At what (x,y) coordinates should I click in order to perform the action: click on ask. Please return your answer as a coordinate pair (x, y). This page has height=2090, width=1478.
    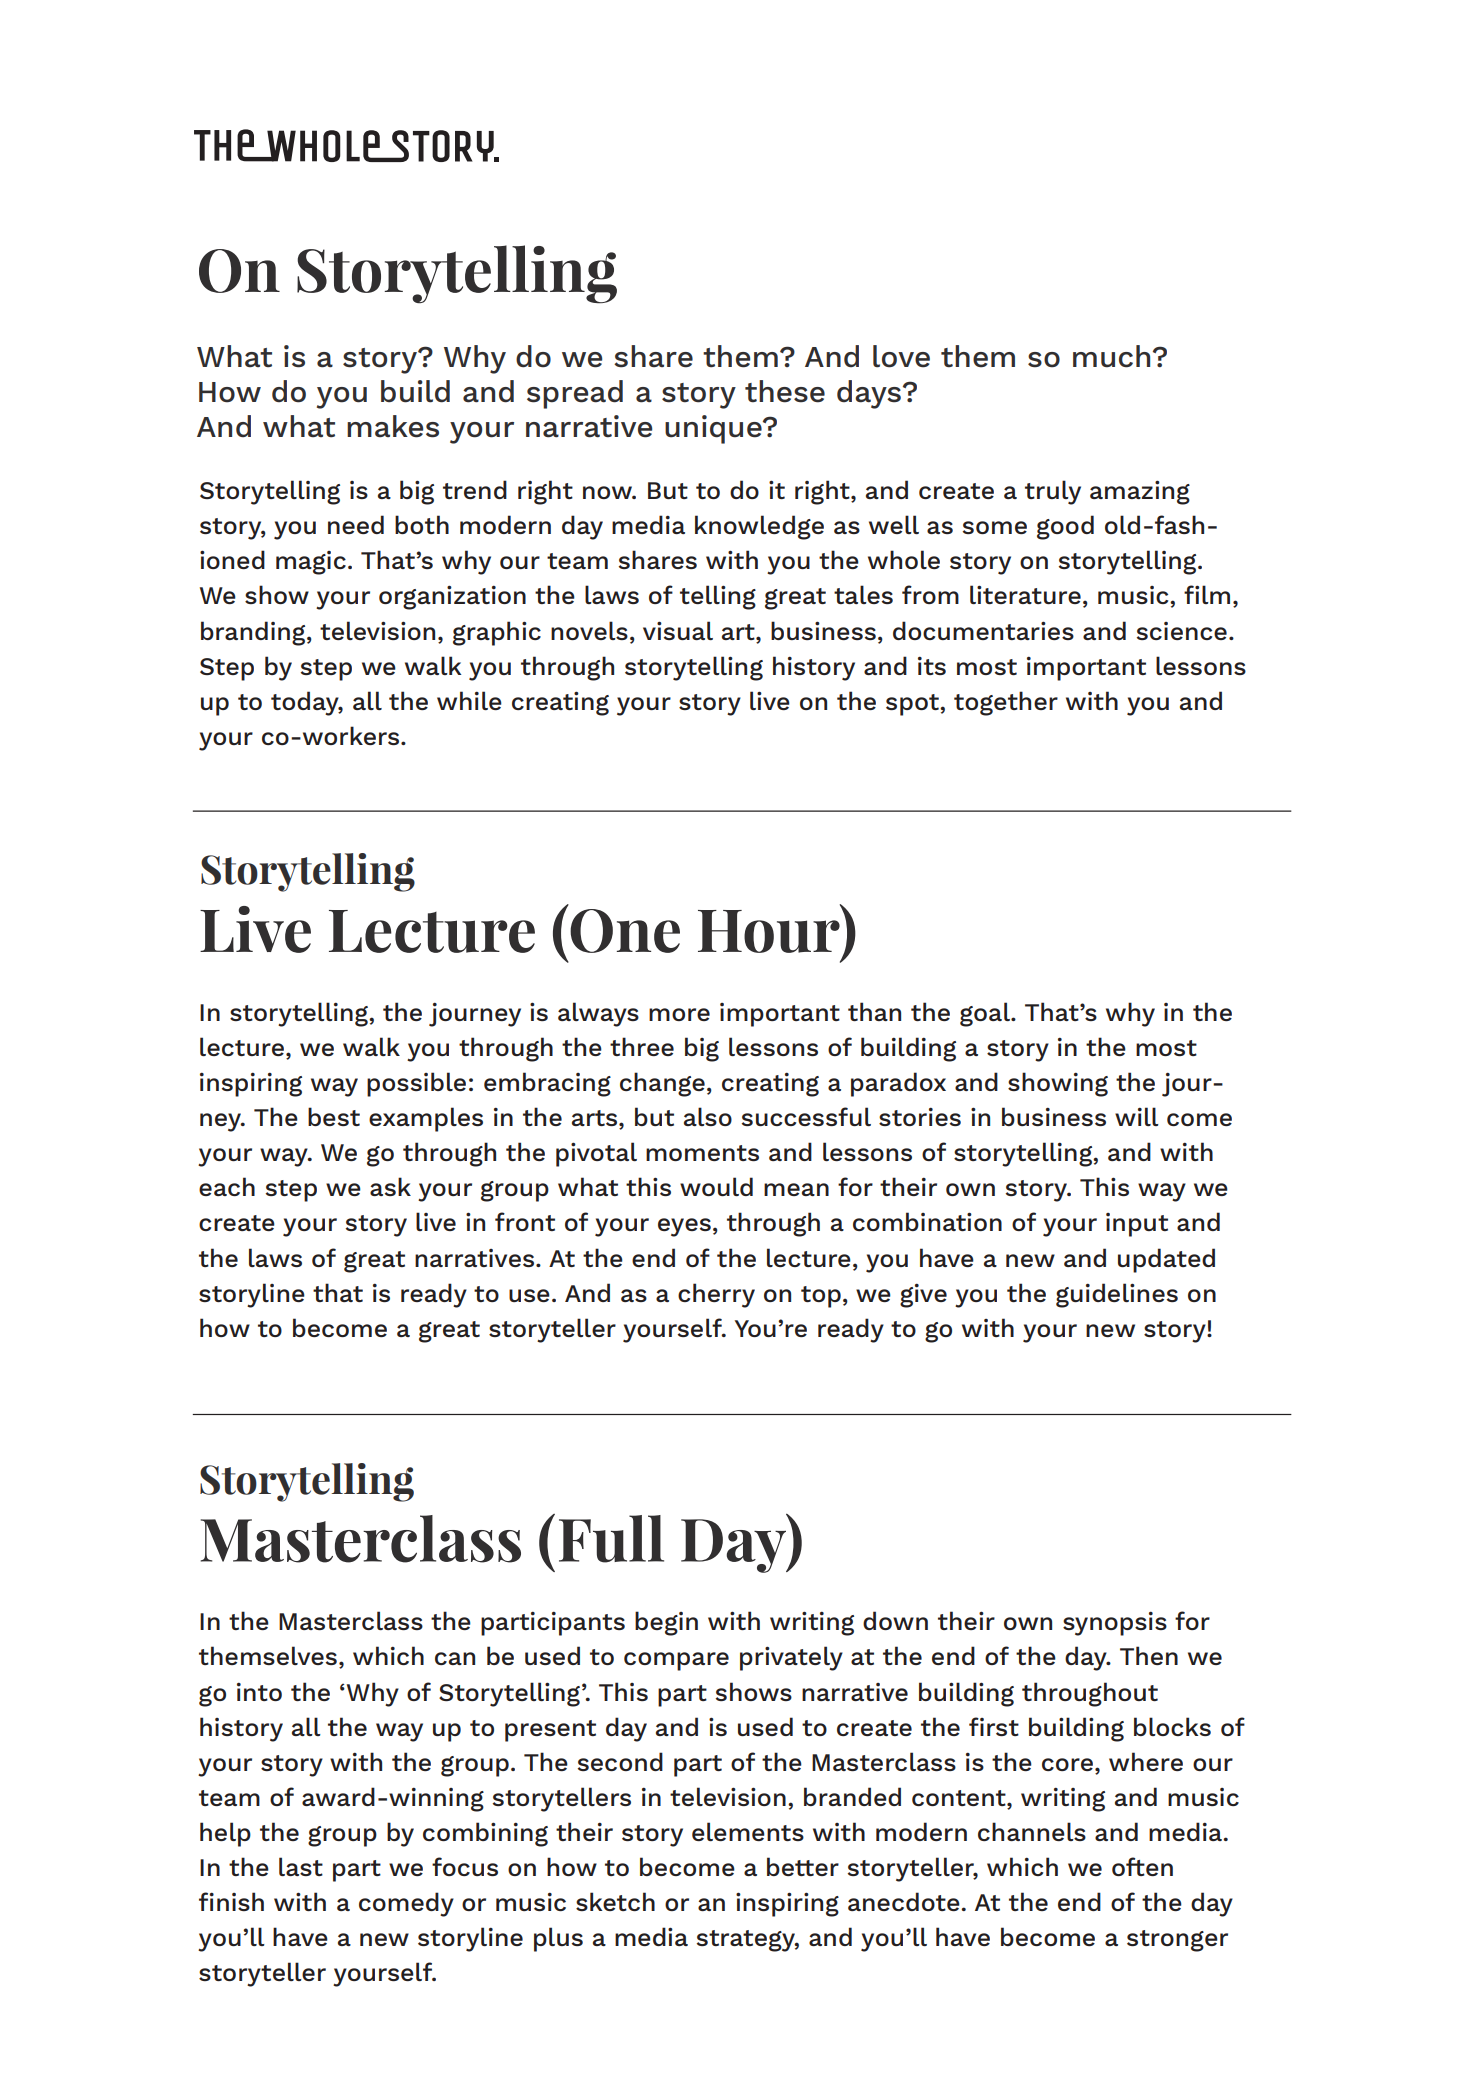
    Looking at the image, I should click on (390, 1186).
